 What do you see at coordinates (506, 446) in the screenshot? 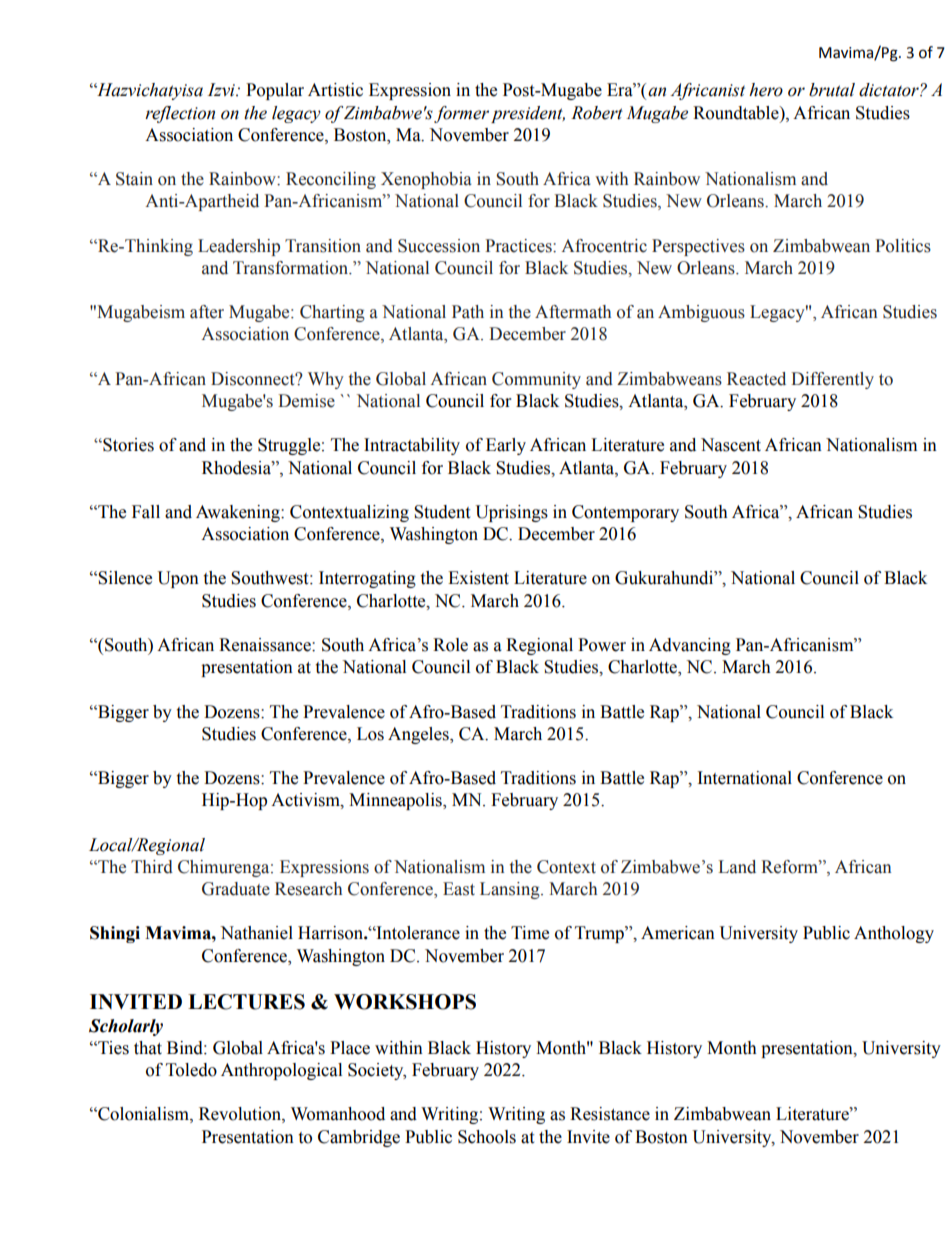
I see `Early` at bounding box center [506, 446].
